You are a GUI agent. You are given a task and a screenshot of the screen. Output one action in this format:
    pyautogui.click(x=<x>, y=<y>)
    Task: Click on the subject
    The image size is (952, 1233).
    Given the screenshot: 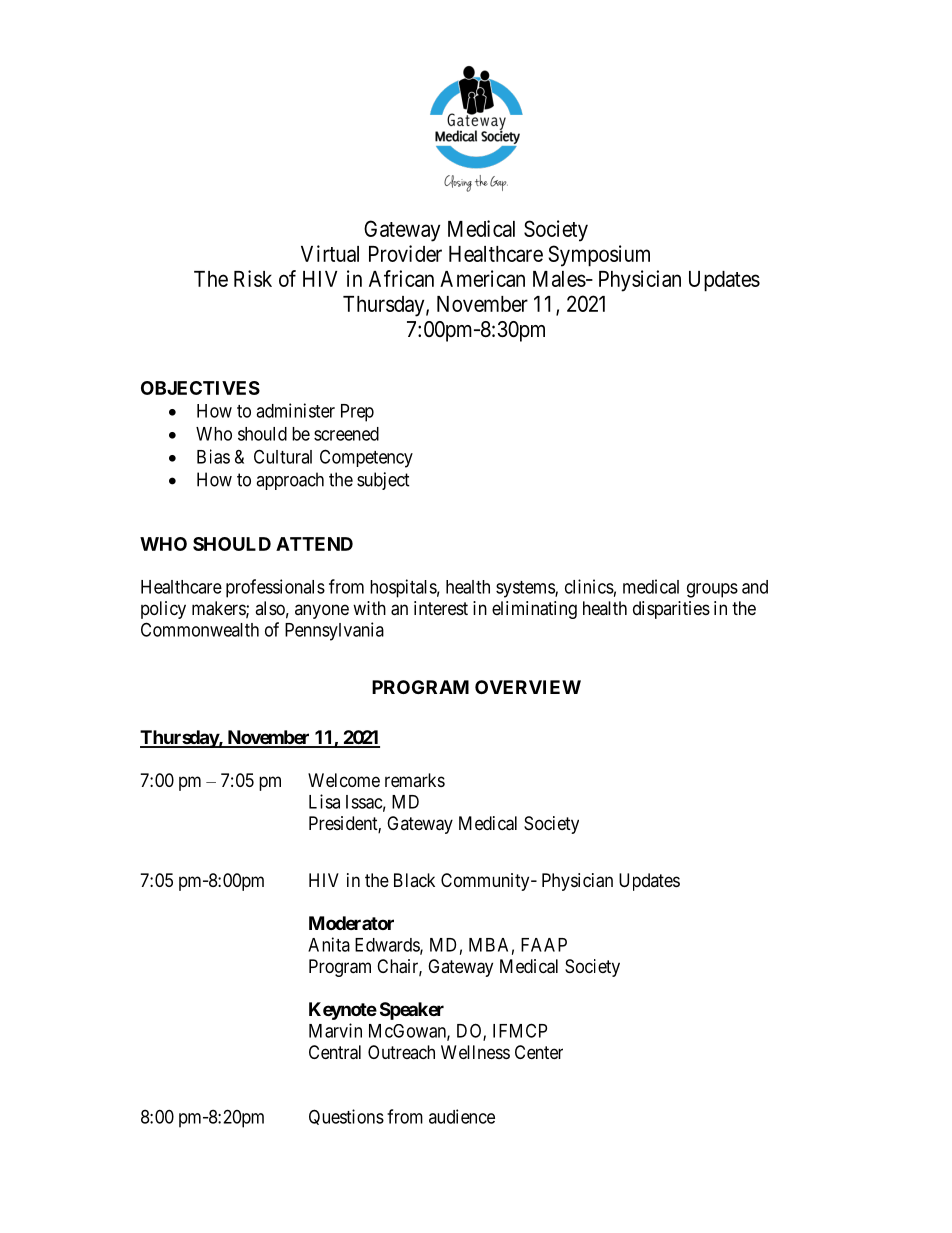 What is the action you would take?
    pyautogui.click(x=383, y=481)
